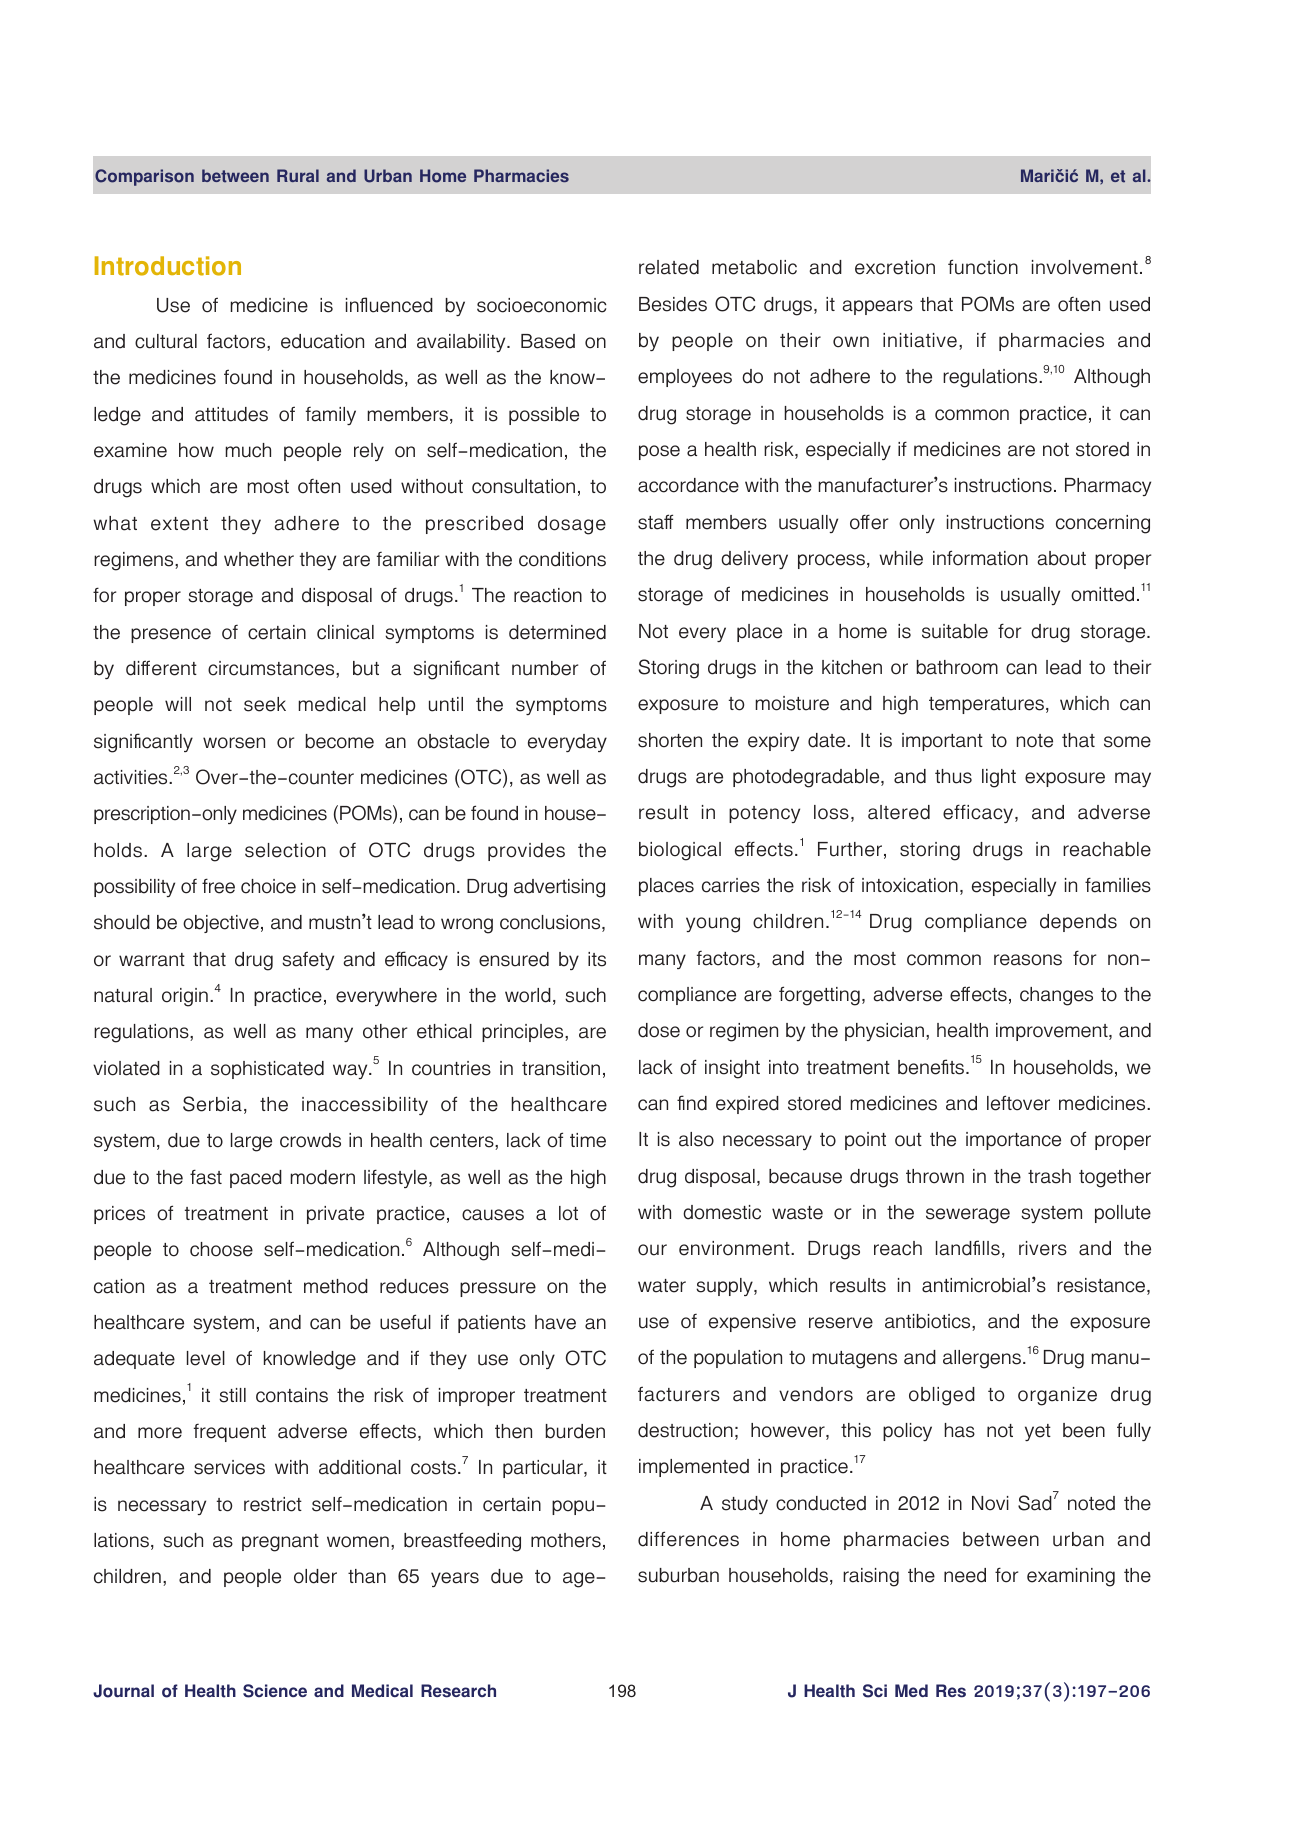 The width and height of the page is (1307, 1848). What do you see at coordinates (688, 1539) in the page?
I see `differences` at bounding box center [688, 1539].
